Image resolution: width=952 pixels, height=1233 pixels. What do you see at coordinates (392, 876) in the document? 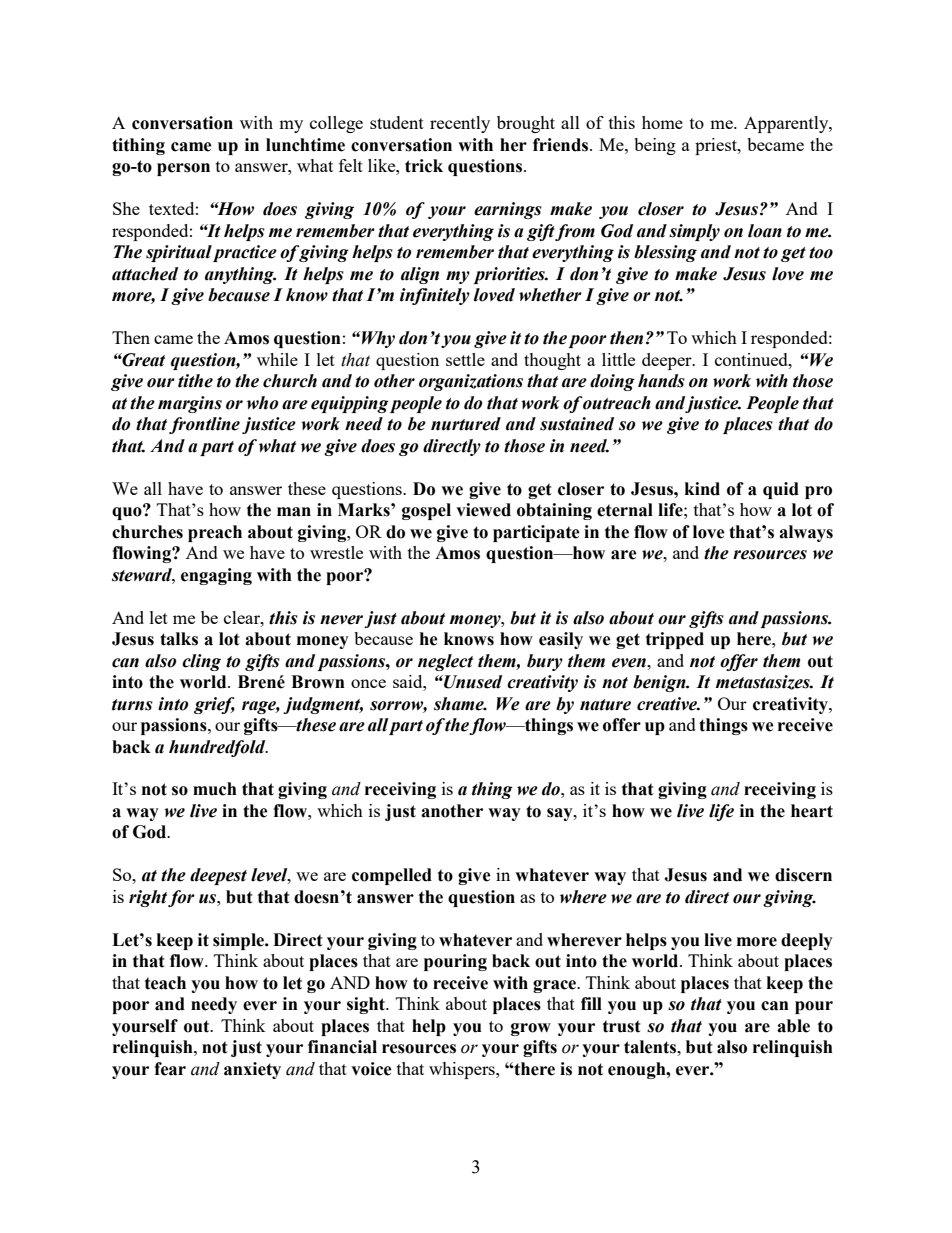
I see `compelled` at bounding box center [392, 876].
